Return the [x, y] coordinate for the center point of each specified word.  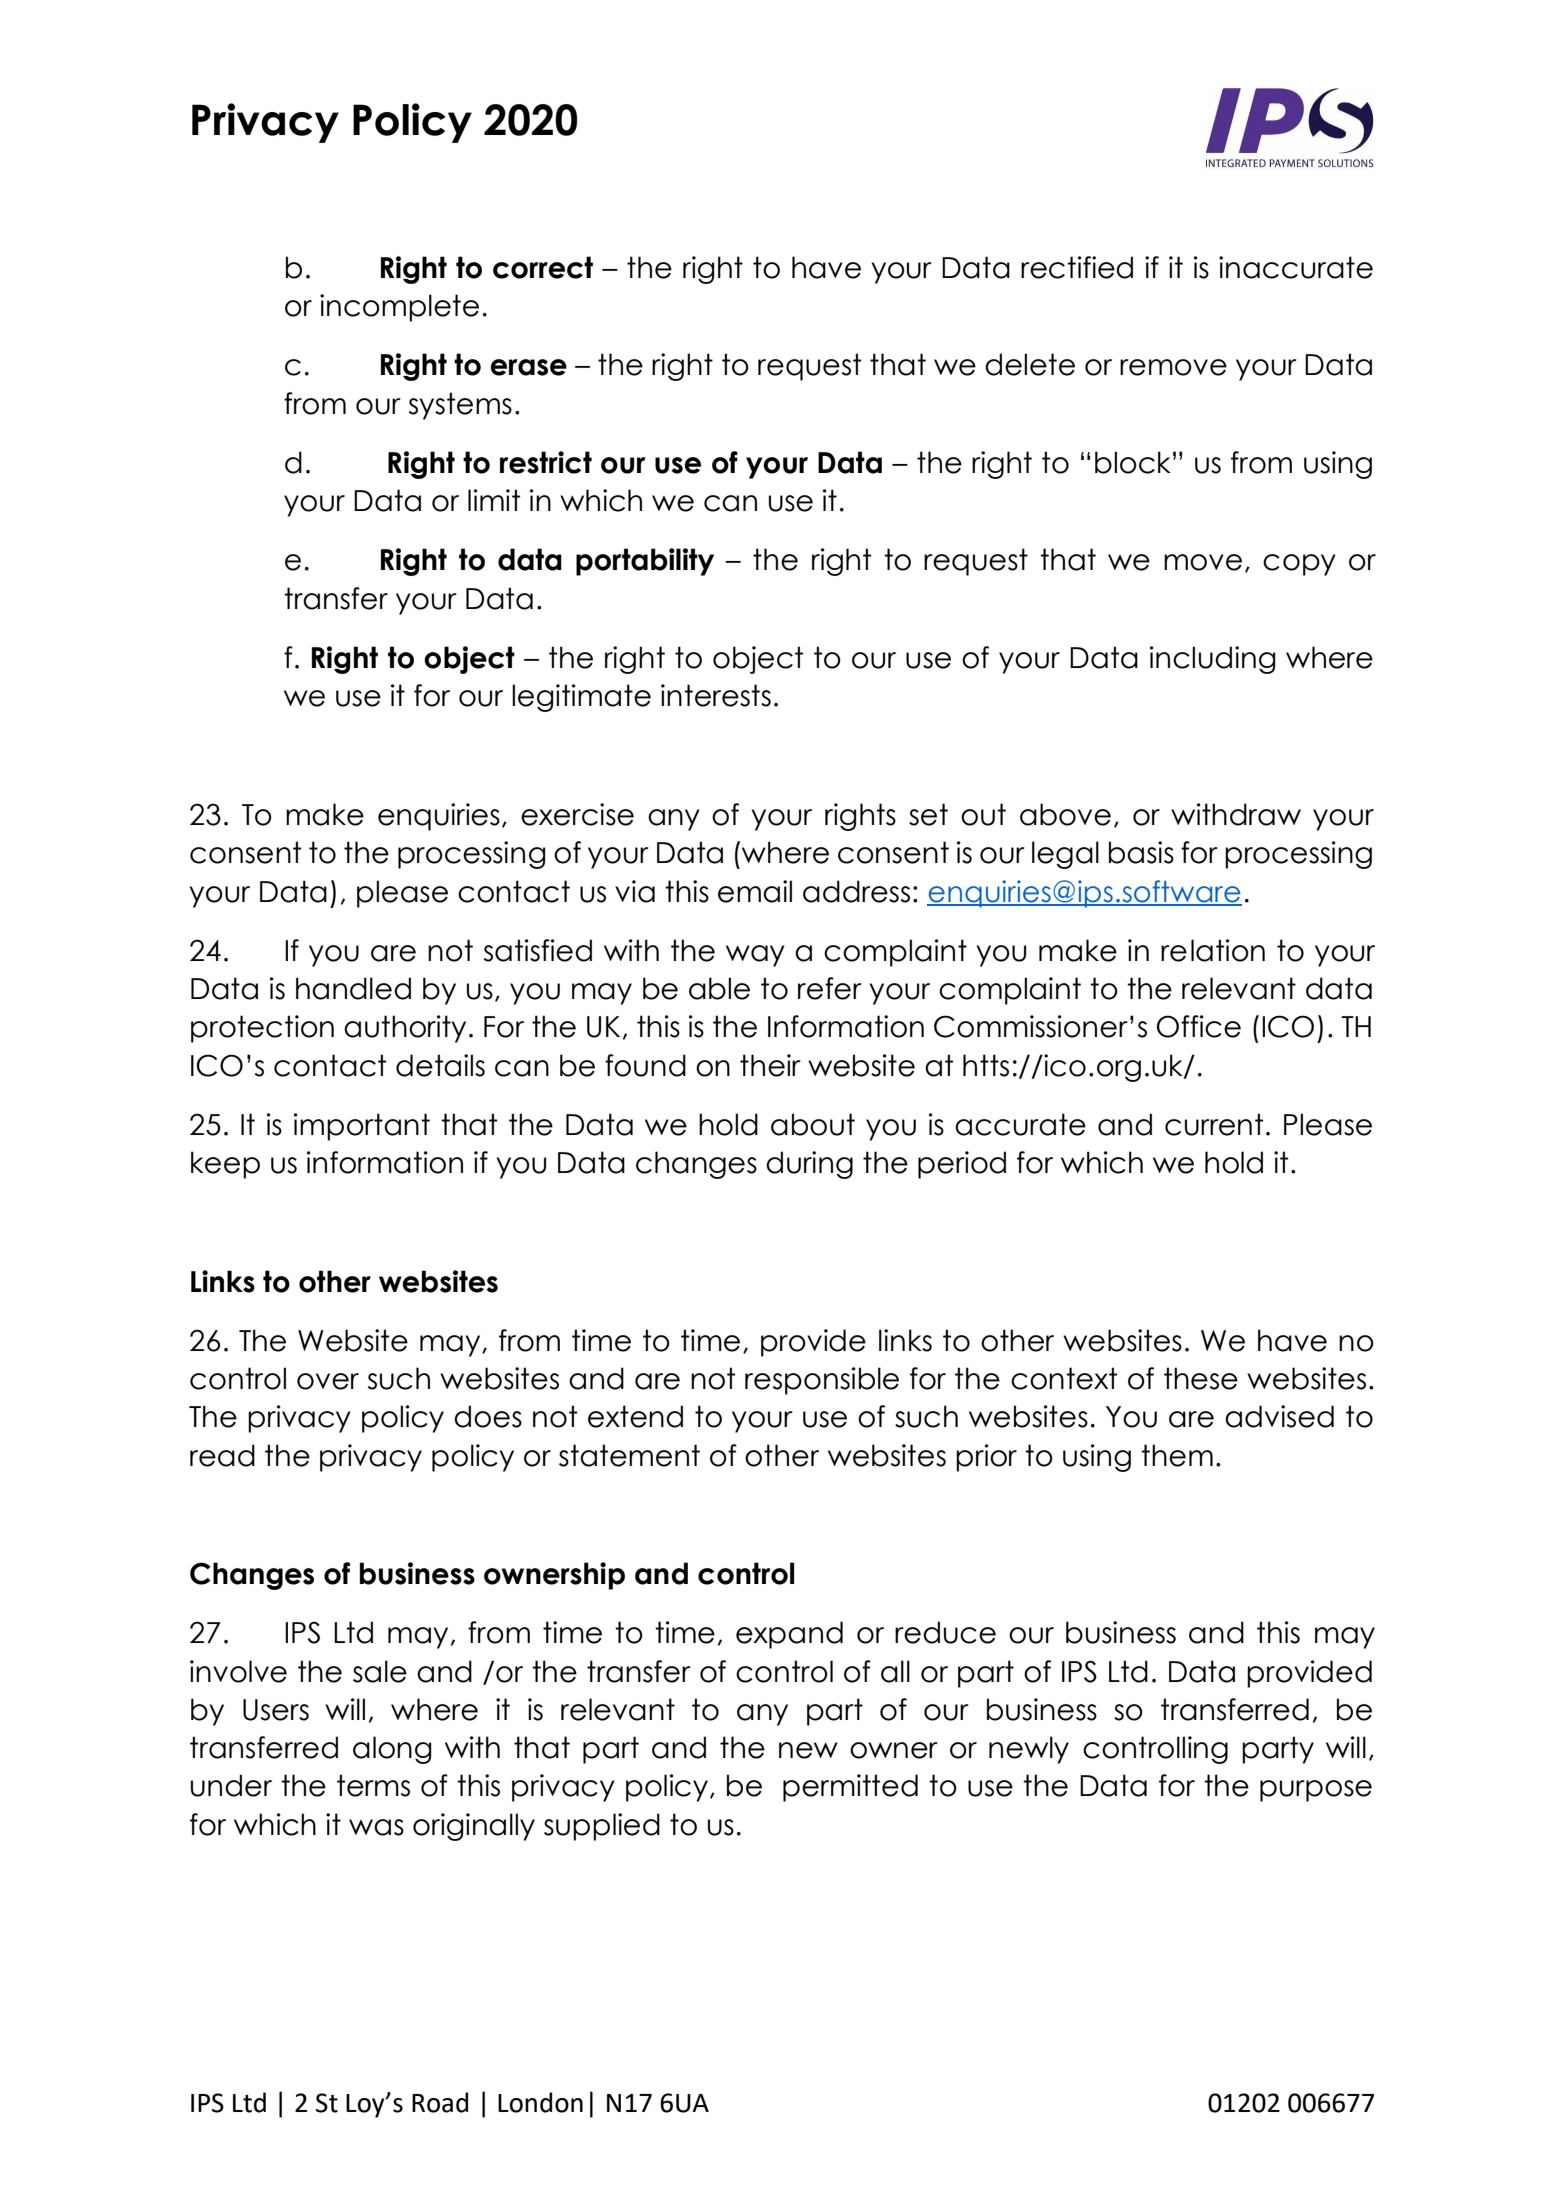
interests [716, 695]
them [1177, 1455]
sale [380, 1671]
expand [789, 1635]
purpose [1316, 1791]
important [362, 1127]
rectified [1077, 267]
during [809, 1165]
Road [440, 2102]
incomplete [399, 308]
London [540, 2102]
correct [543, 267]
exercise [577, 814]
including [1213, 660]
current [1214, 1124]
